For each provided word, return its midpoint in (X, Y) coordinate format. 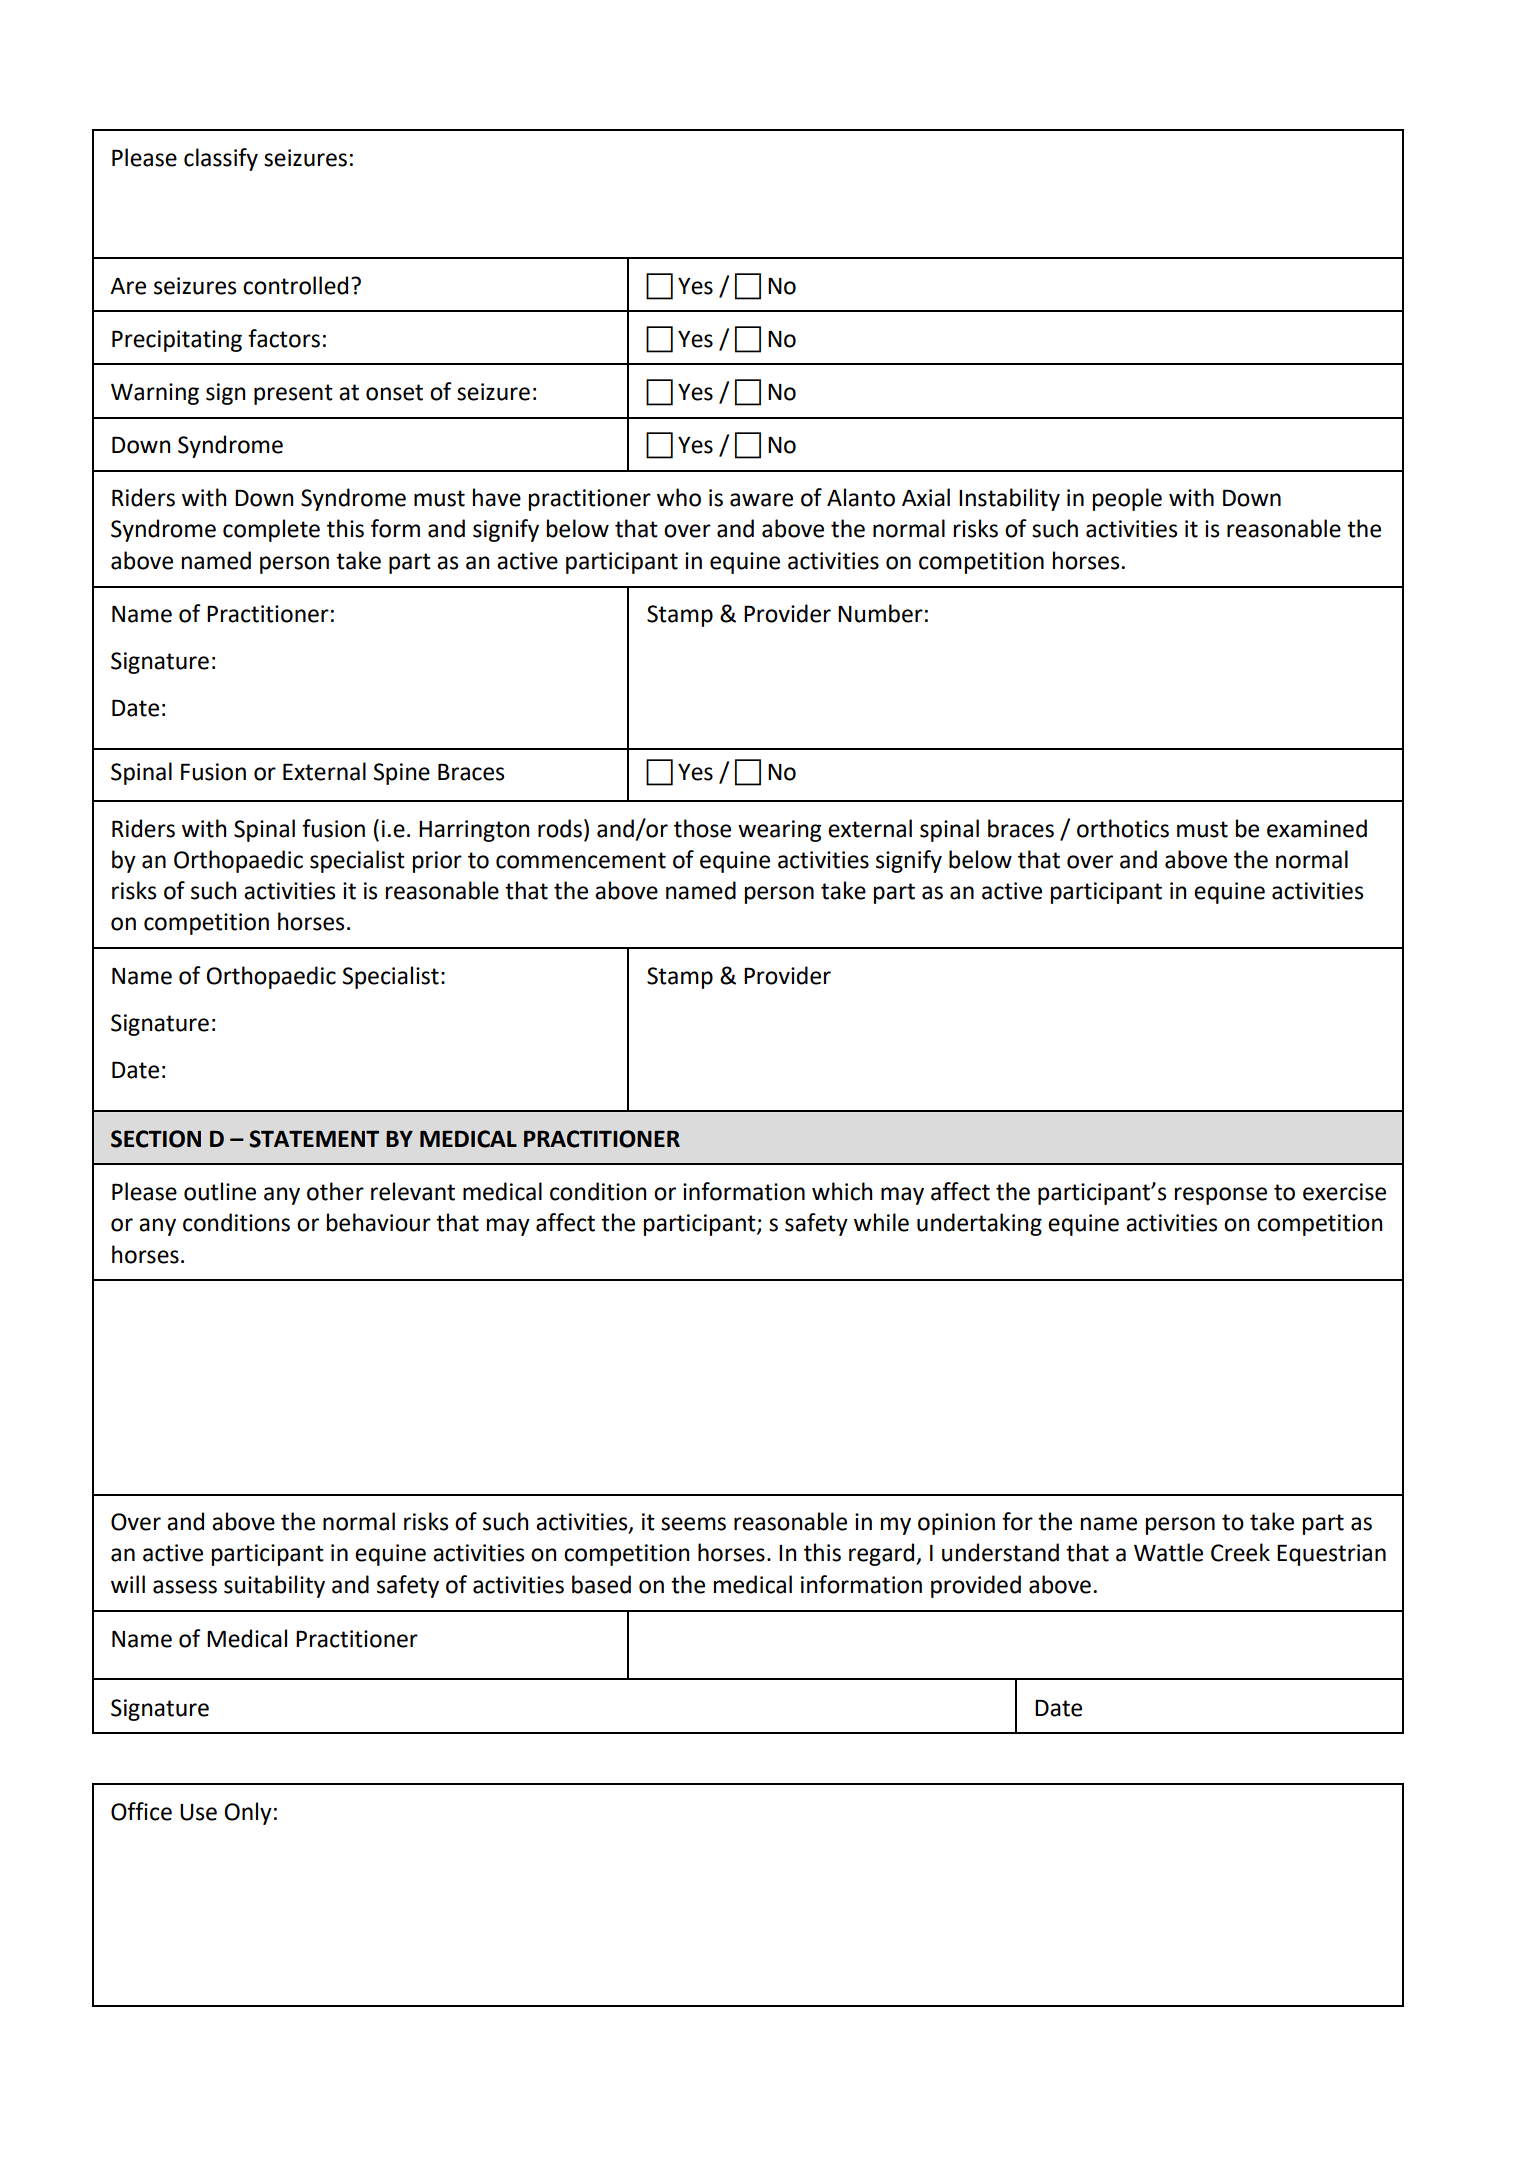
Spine (402, 774)
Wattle (1168, 1552)
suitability (274, 1586)
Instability (1009, 499)
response (1221, 1196)
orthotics (1123, 828)
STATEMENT (314, 1139)
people (1127, 499)
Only (248, 1813)
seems (693, 1524)
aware (761, 500)
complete (271, 530)
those (702, 828)
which (842, 1191)
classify (221, 159)
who (679, 497)
